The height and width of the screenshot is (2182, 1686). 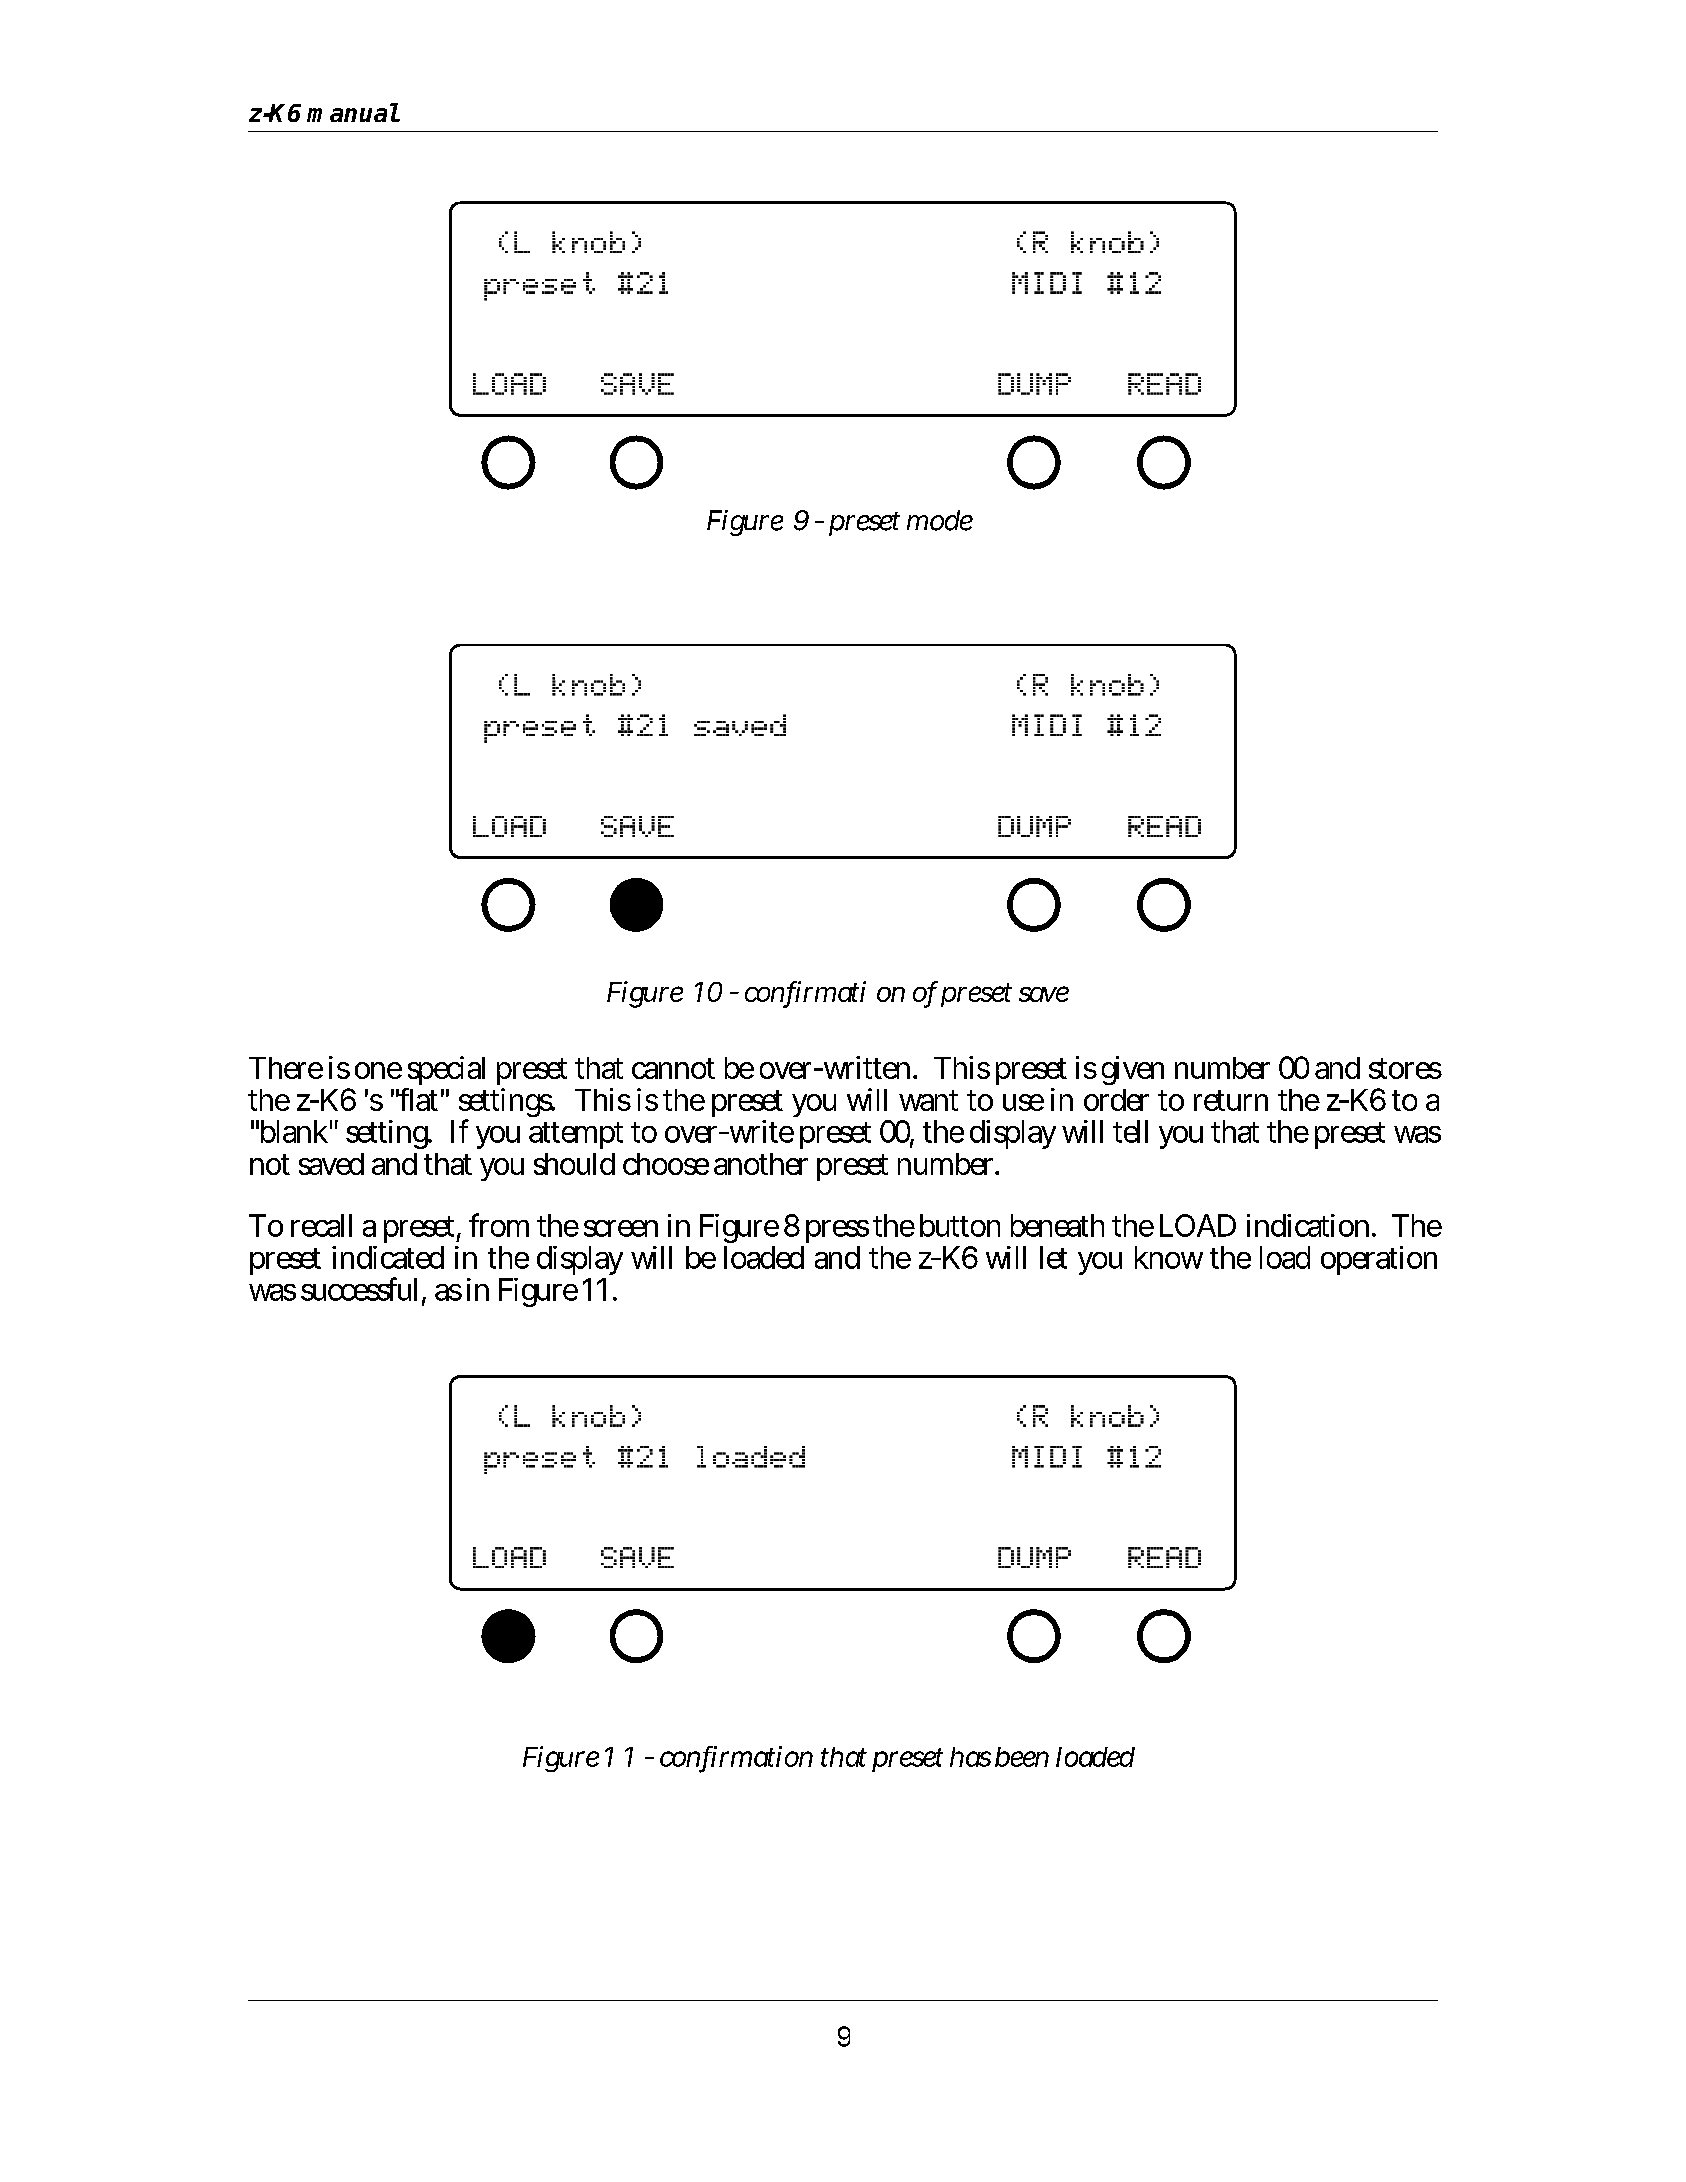 What do you see at coordinates (378, 1070) in the screenshot?
I see `one` at bounding box center [378, 1070].
